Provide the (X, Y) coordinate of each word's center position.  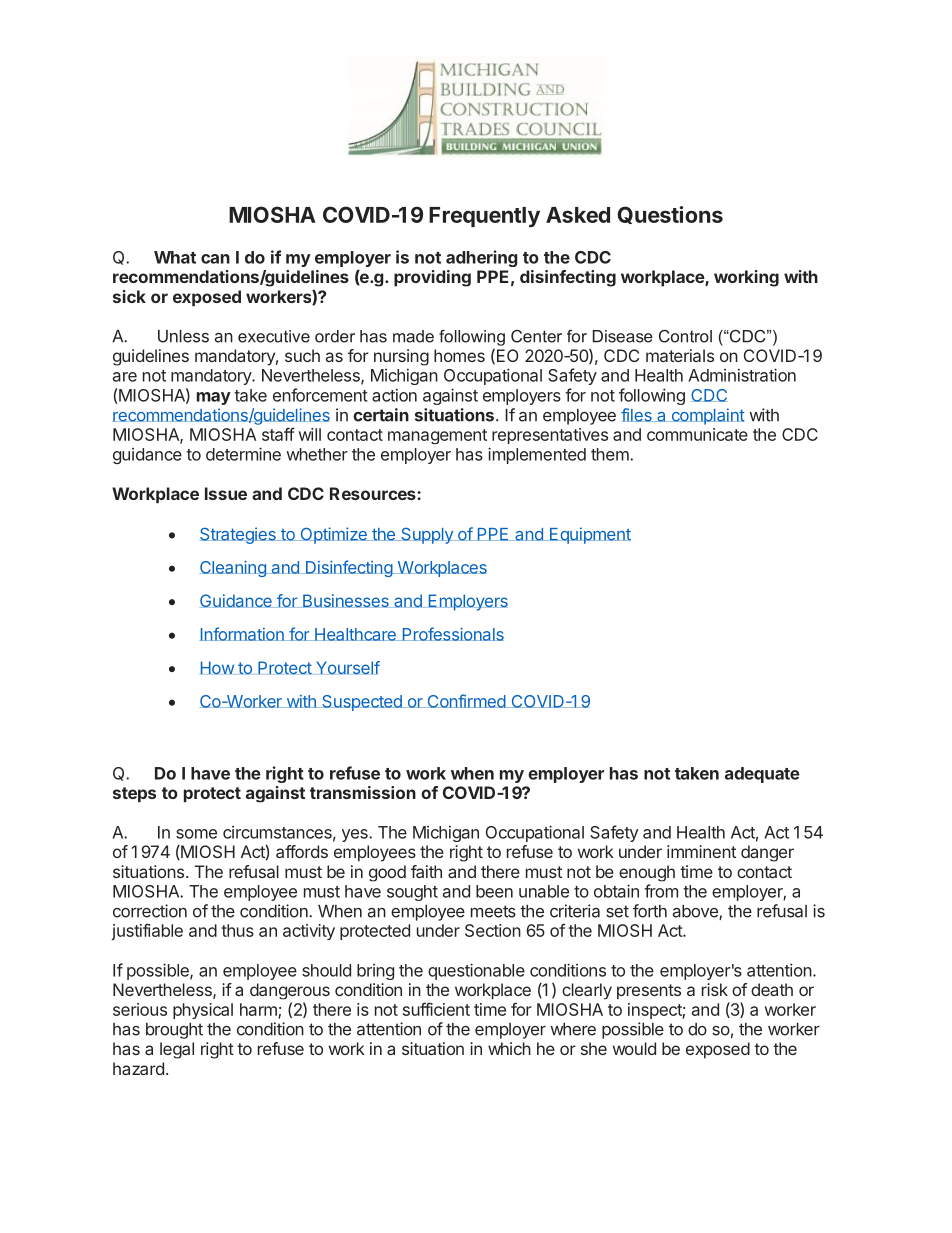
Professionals (452, 634)
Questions (670, 215)
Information (242, 634)
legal (177, 1050)
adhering (482, 258)
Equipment (589, 535)
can (215, 259)
